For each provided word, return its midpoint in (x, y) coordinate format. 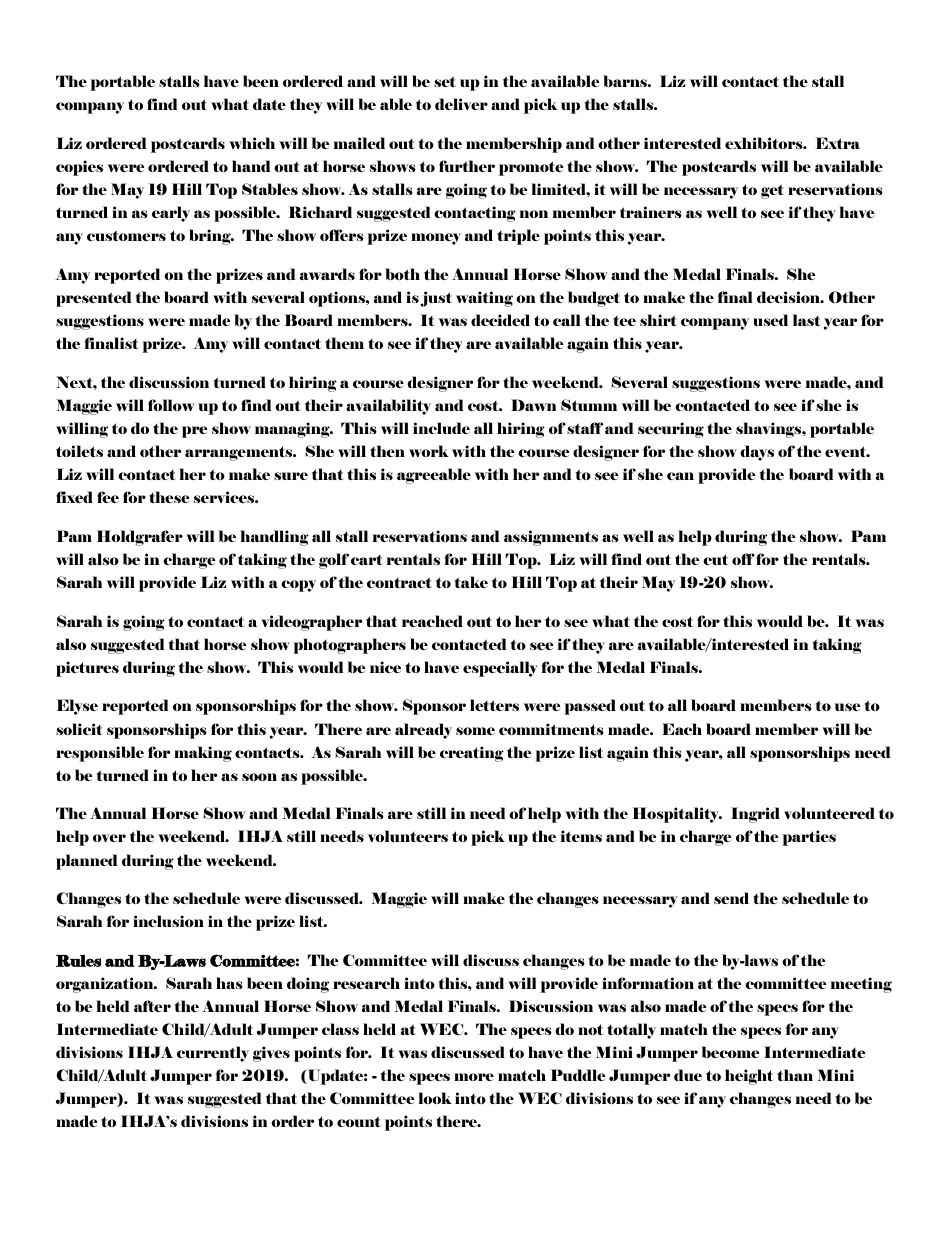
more (474, 1077)
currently (213, 1054)
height (749, 1077)
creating (472, 754)
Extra (838, 143)
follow (171, 405)
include (441, 428)
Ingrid (755, 815)
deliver (461, 104)
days (757, 453)
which (252, 143)
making (203, 754)
